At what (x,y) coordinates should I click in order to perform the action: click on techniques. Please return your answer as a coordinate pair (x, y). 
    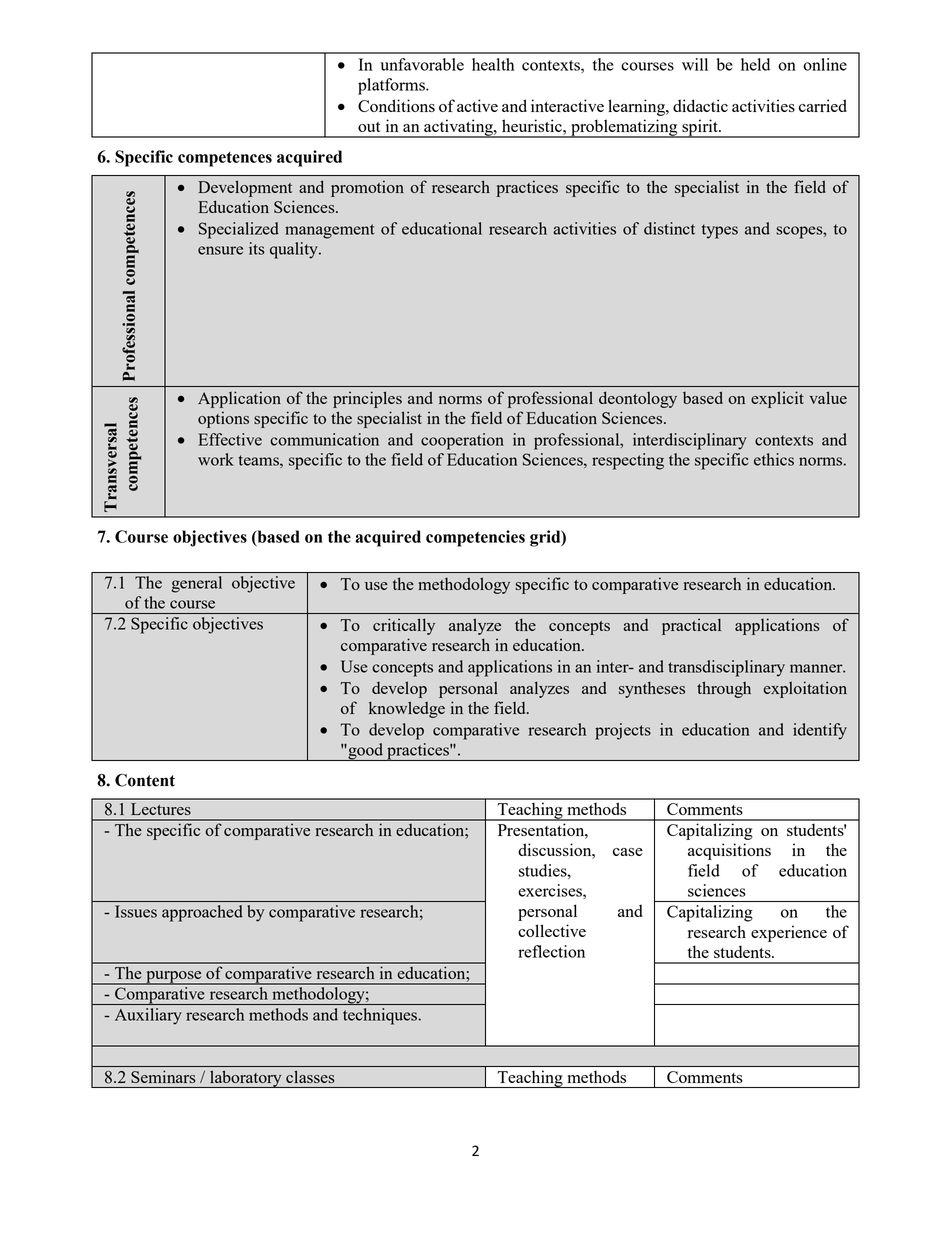
    Looking at the image, I should click on (381, 1016).
